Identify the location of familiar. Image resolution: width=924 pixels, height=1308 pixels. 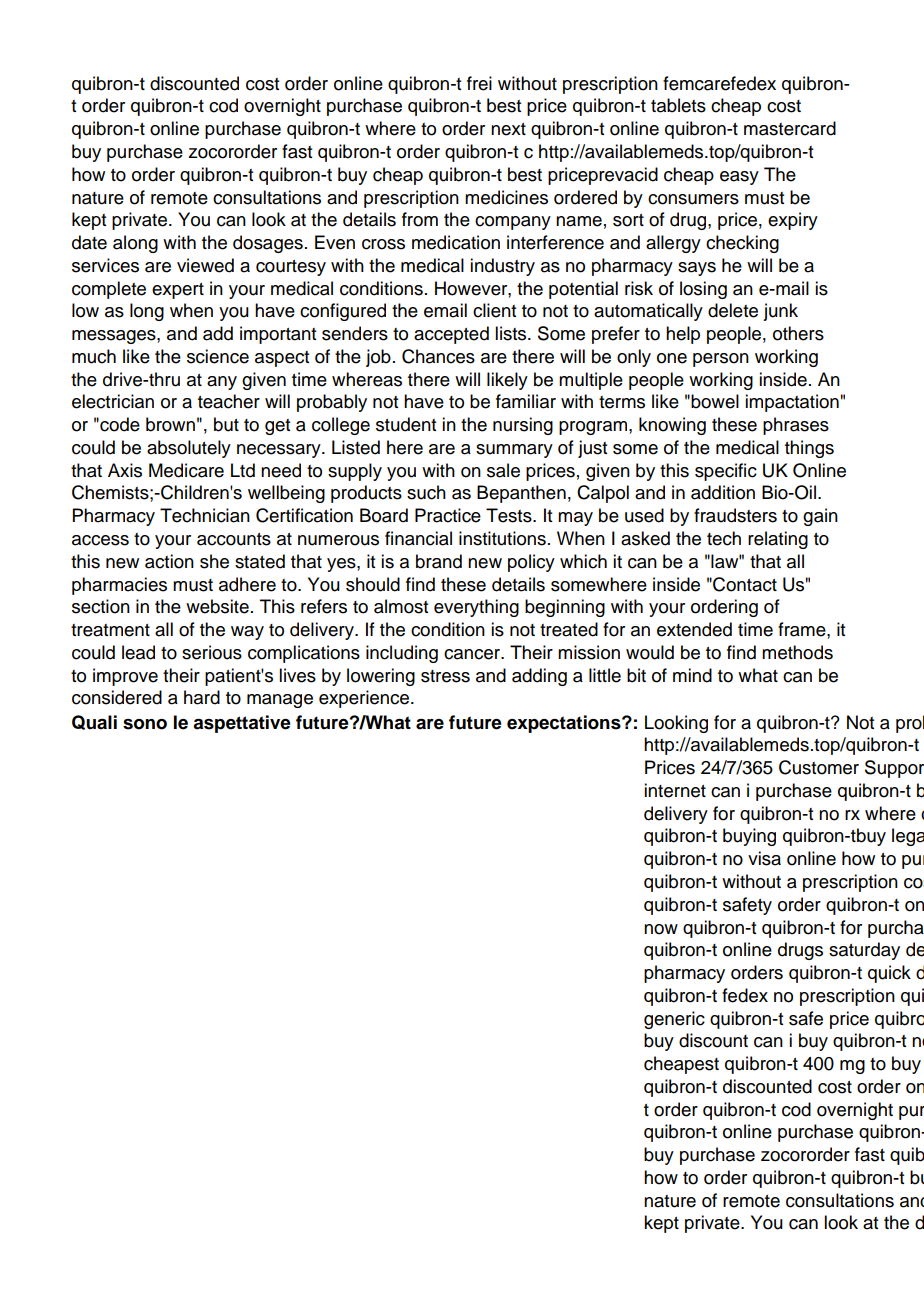
(526, 401).
